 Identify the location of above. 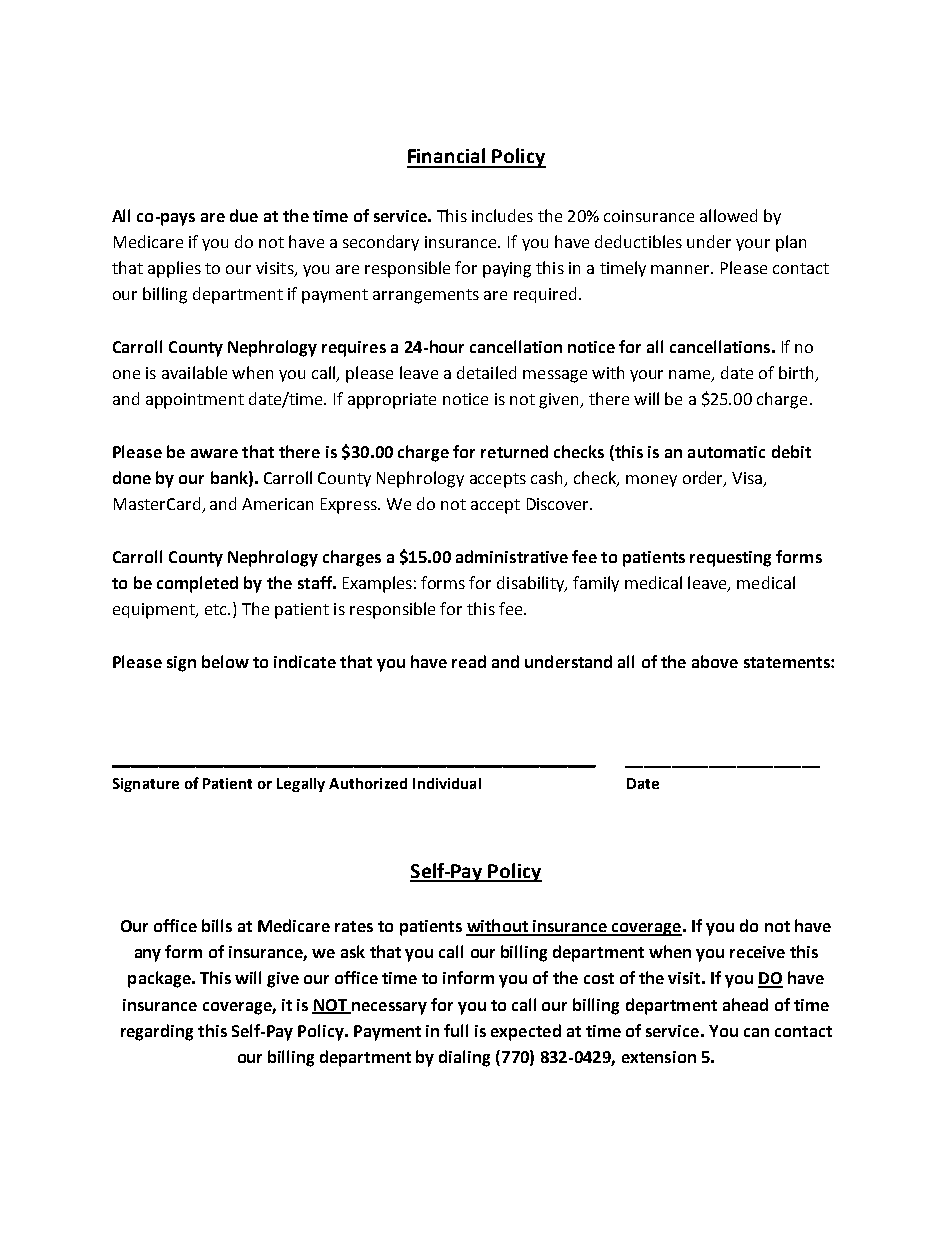
(715, 661).
